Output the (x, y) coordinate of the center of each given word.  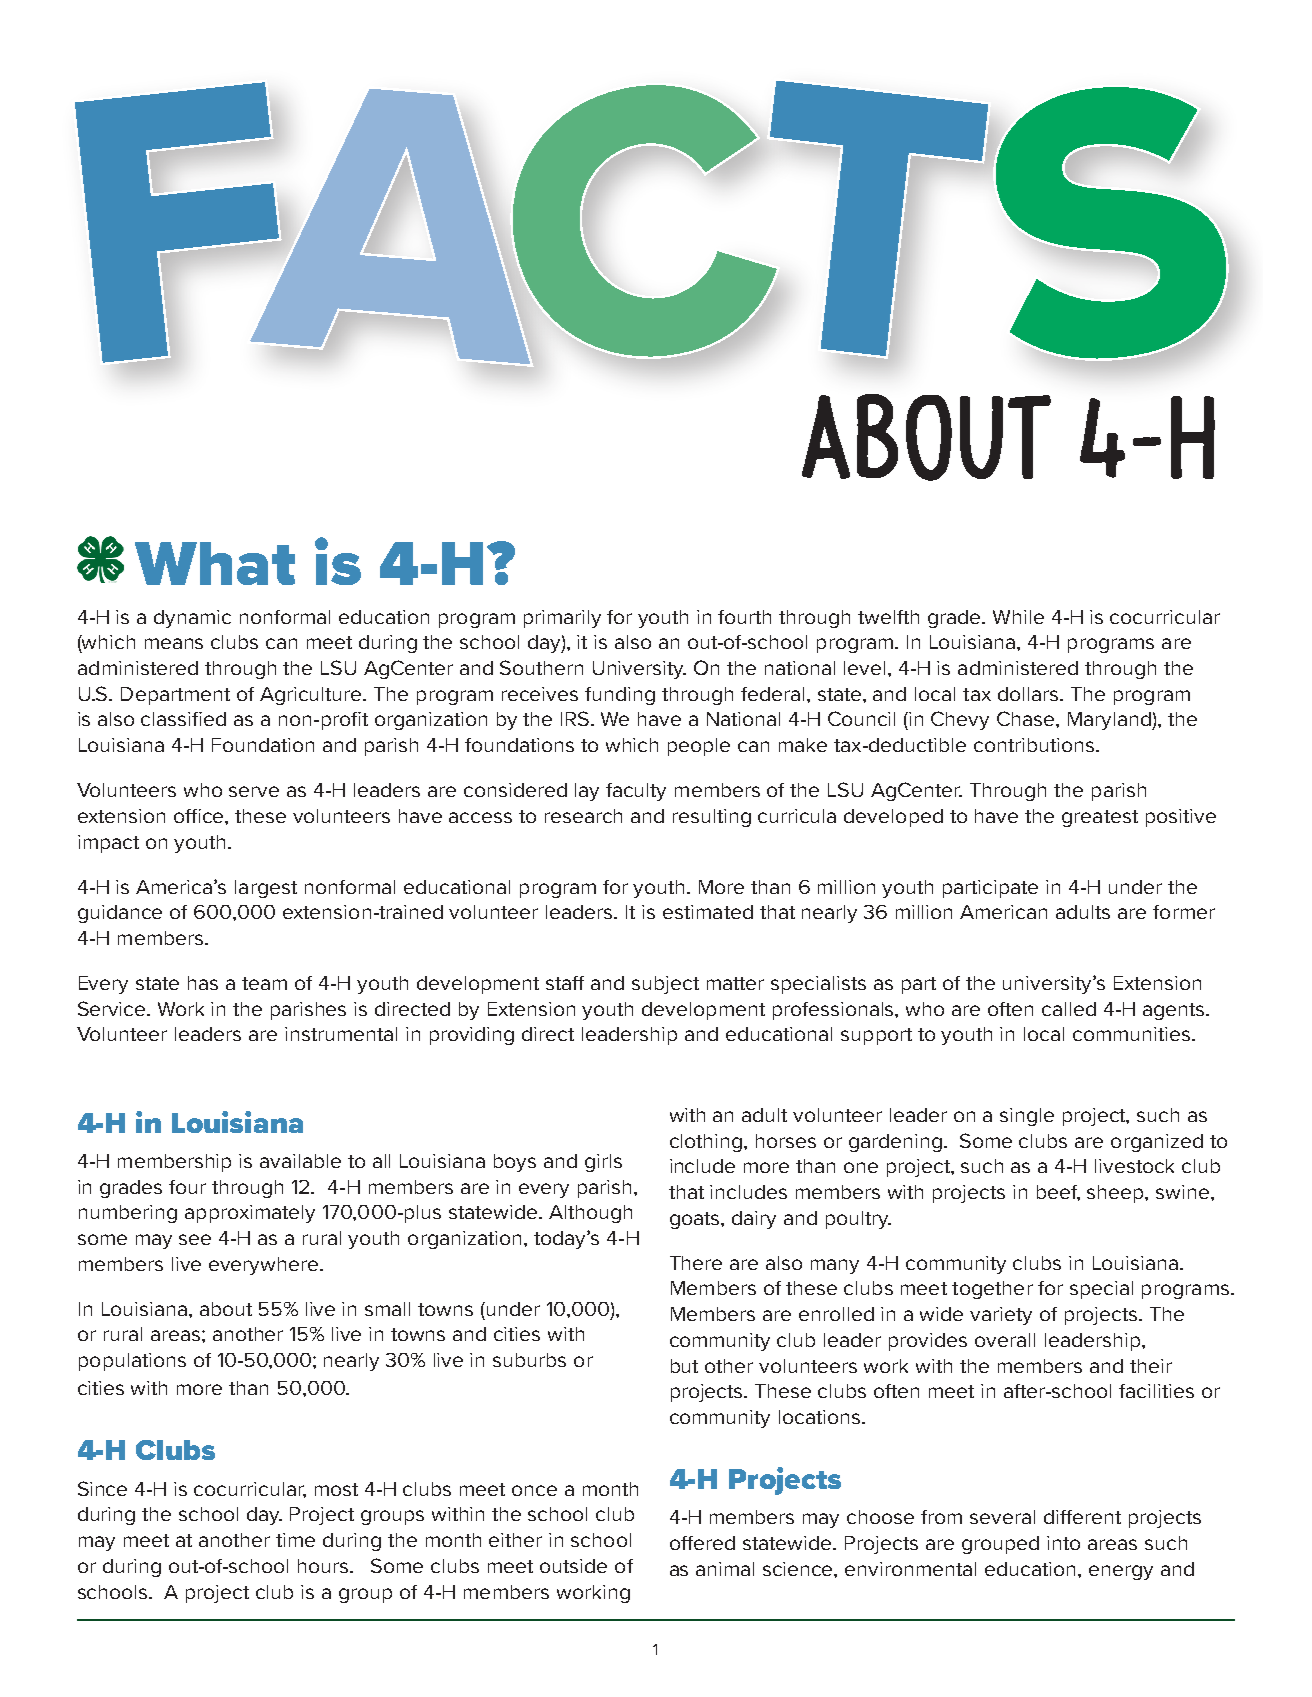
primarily (562, 619)
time (295, 1540)
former (1184, 912)
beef (1058, 1193)
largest (266, 889)
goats (696, 1220)
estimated (708, 912)
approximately (250, 1214)
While (1018, 617)
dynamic (192, 619)
